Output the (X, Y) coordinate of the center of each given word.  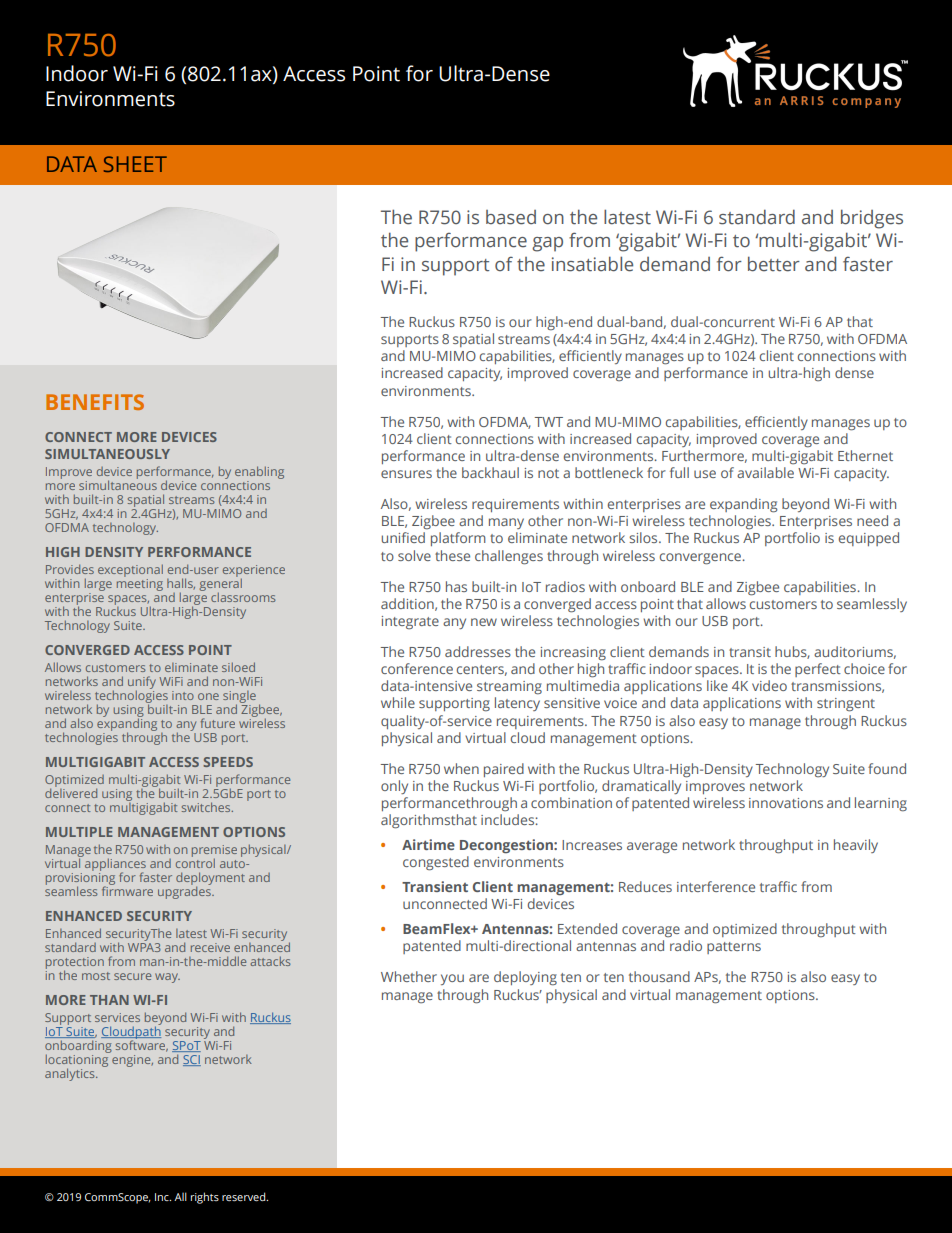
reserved (245, 1196)
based (511, 217)
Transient (435, 886)
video (769, 685)
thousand (659, 976)
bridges (872, 219)
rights (205, 1198)
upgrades (185, 891)
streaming (509, 688)
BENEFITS (95, 402)
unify (142, 683)
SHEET (135, 164)
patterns (734, 948)
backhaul (490, 472)
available (765, 472)
